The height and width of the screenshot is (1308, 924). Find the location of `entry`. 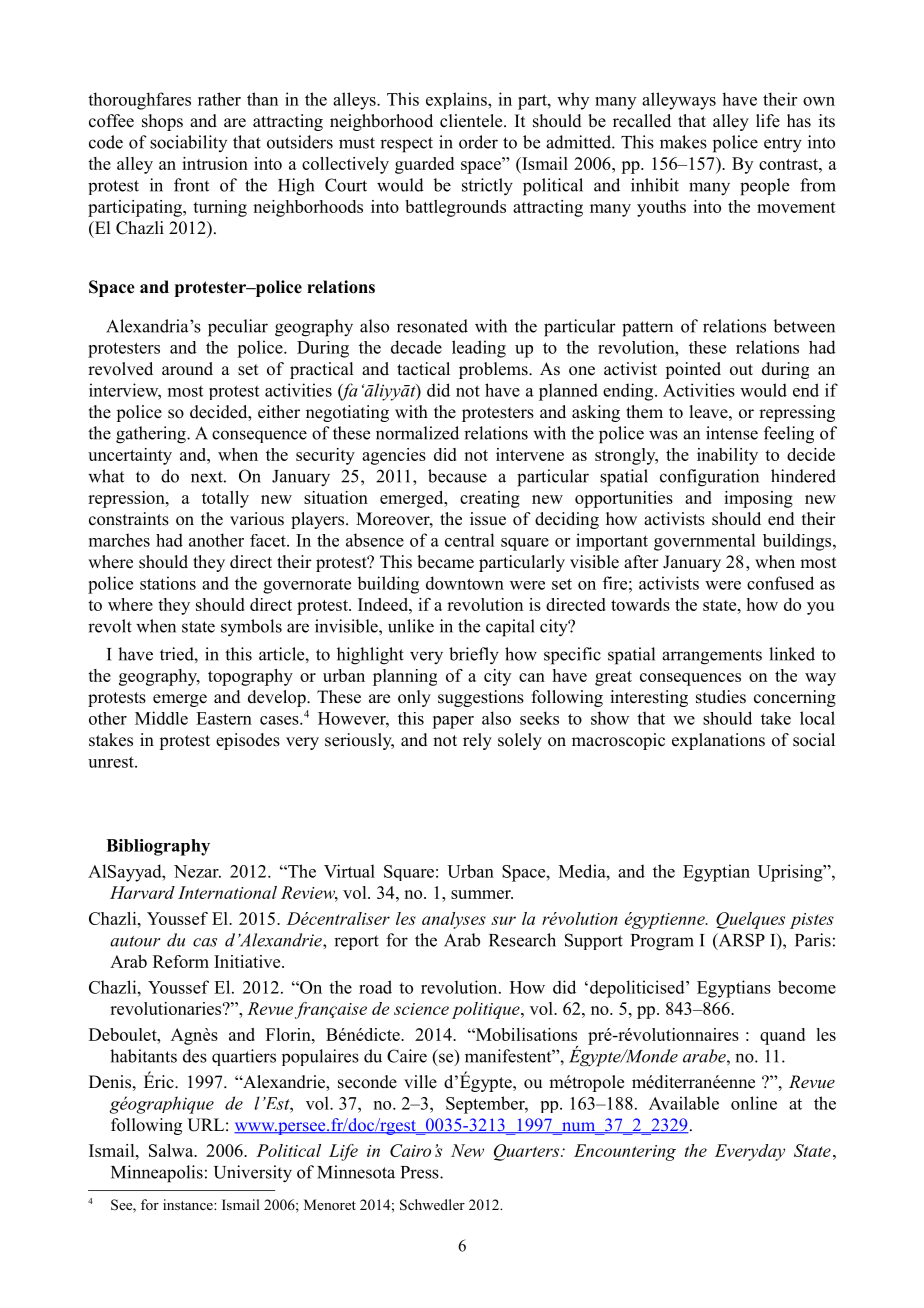

entry is located at coordinates (783, 145).
